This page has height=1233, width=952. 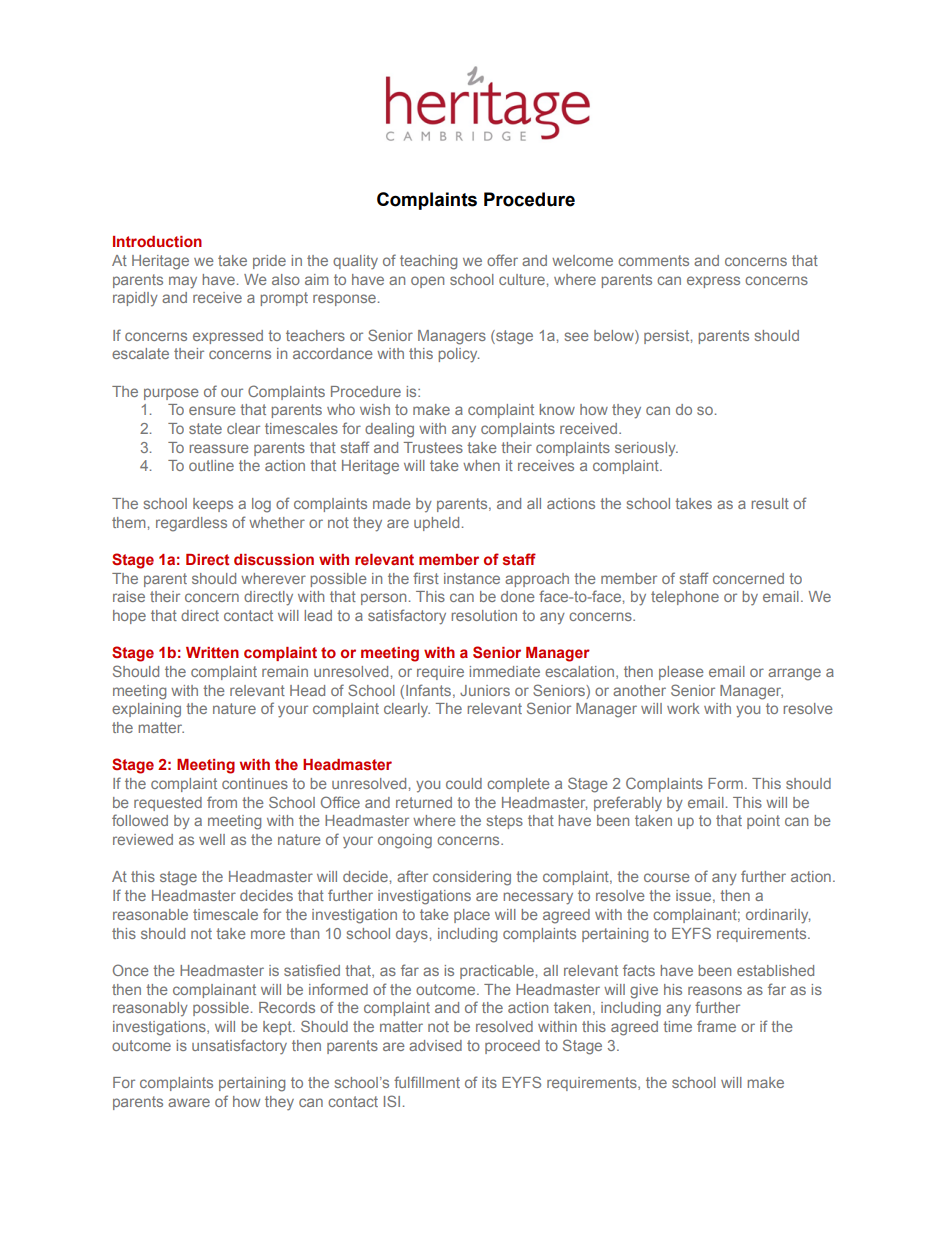 I want to click on comments, so click(x=653, y=260).
